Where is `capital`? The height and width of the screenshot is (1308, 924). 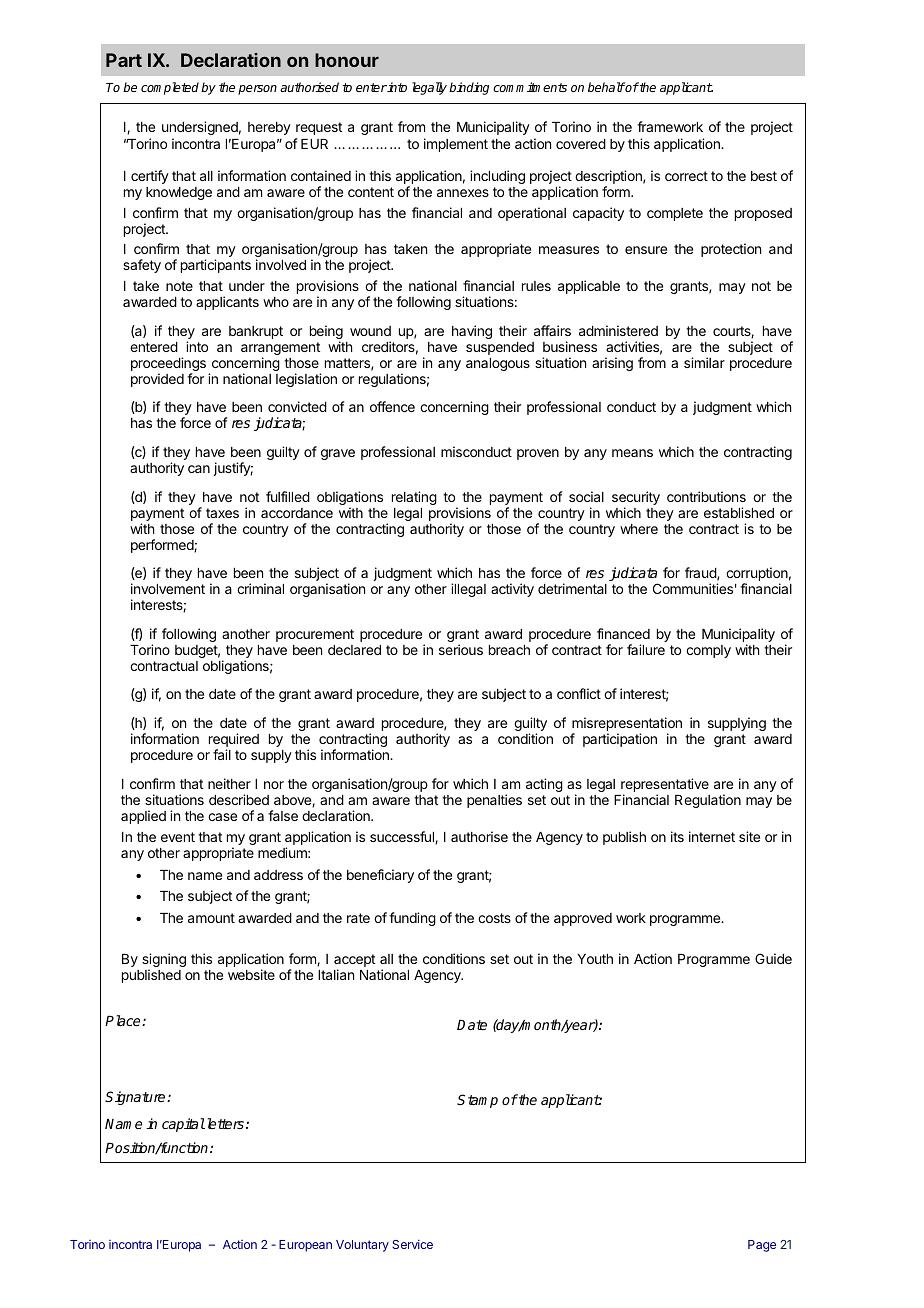
capital is located at coordinates (183, 1125).
